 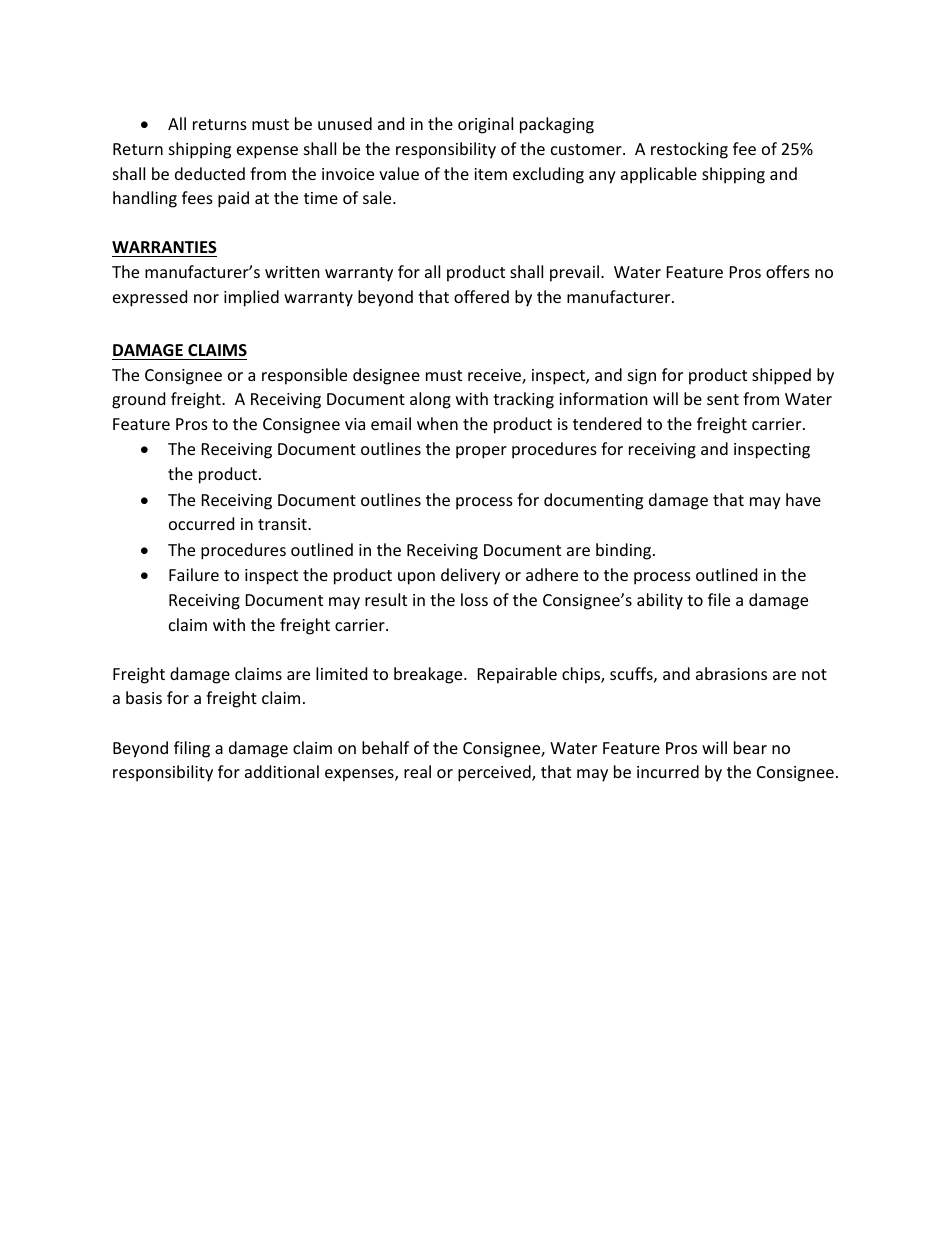 What do you see at coordinates (470, 576) in the image?
I see `delivery` at bounding box center [470, 576].
